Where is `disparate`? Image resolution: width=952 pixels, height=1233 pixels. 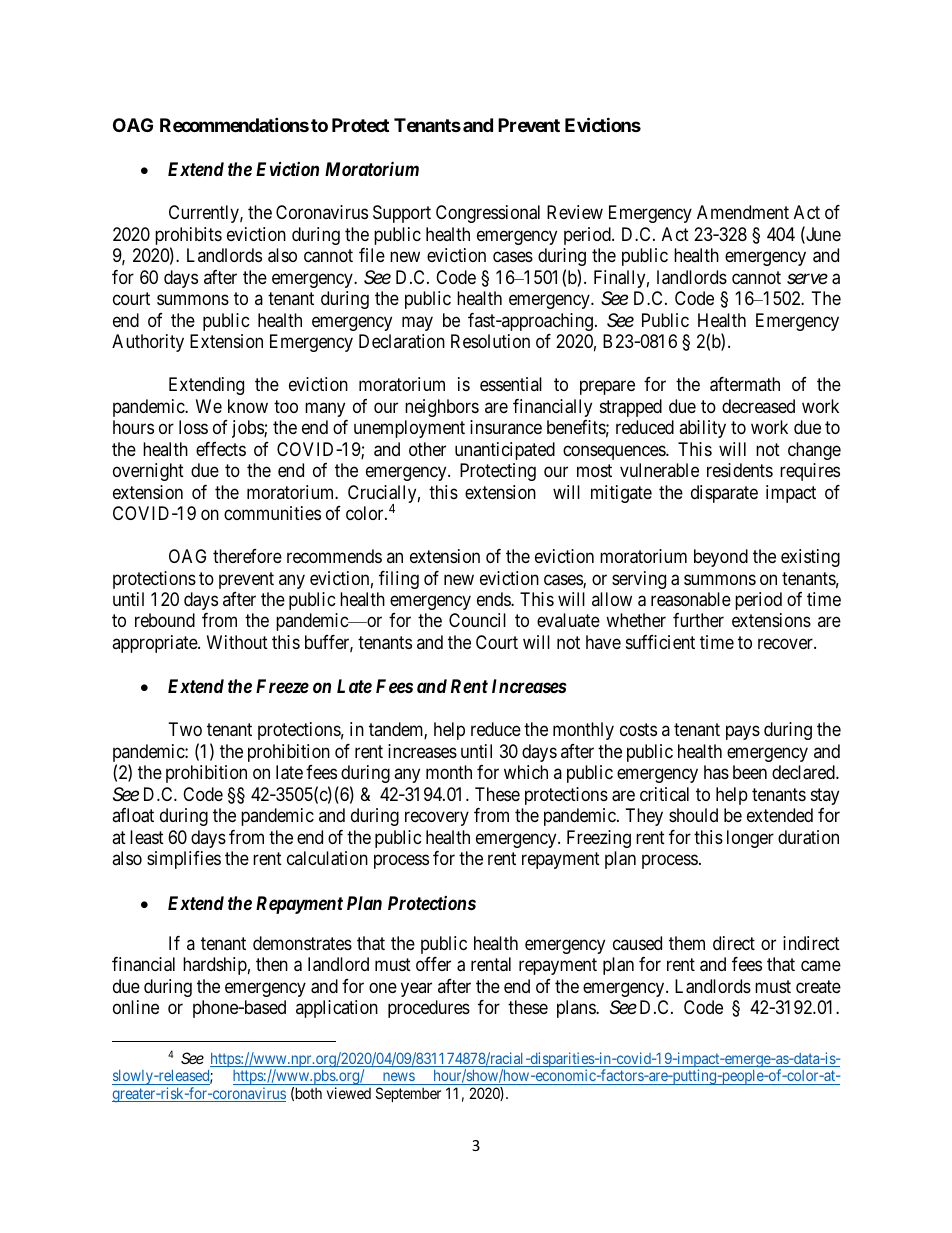
disparate is located at coordinates (724, 494).
